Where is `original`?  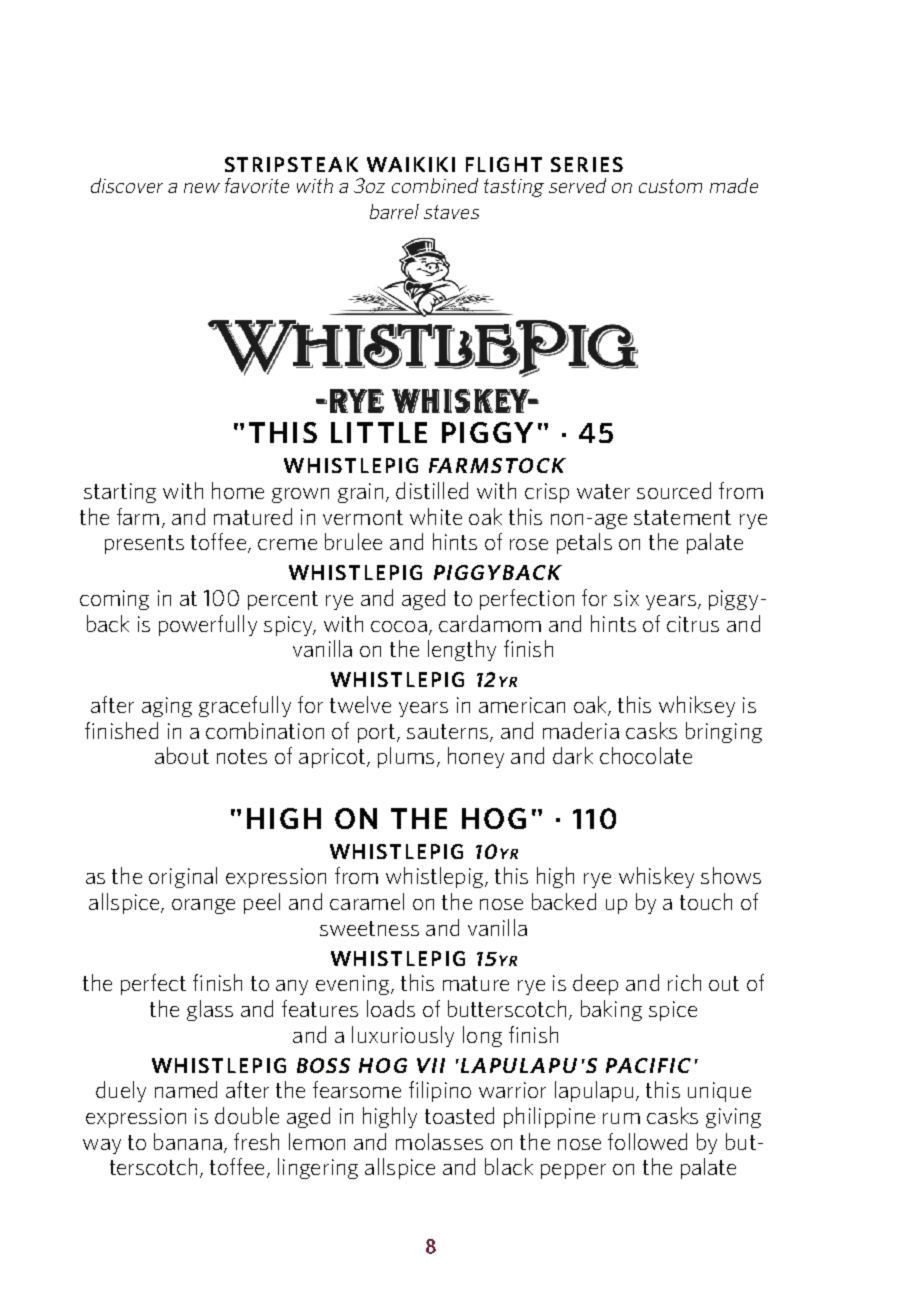 original is located at coordinates (183, 877).
